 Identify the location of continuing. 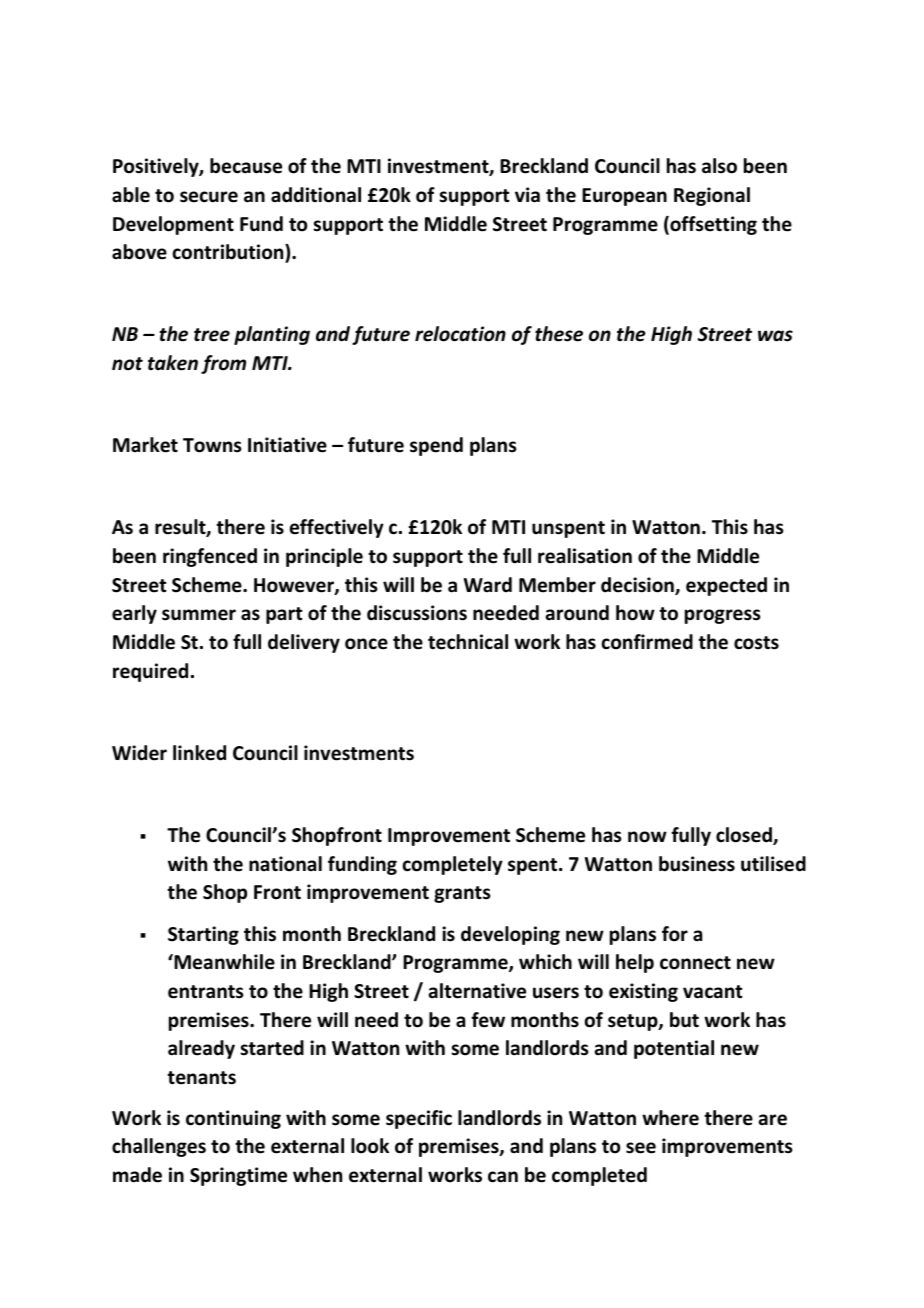
(233, 1119).
